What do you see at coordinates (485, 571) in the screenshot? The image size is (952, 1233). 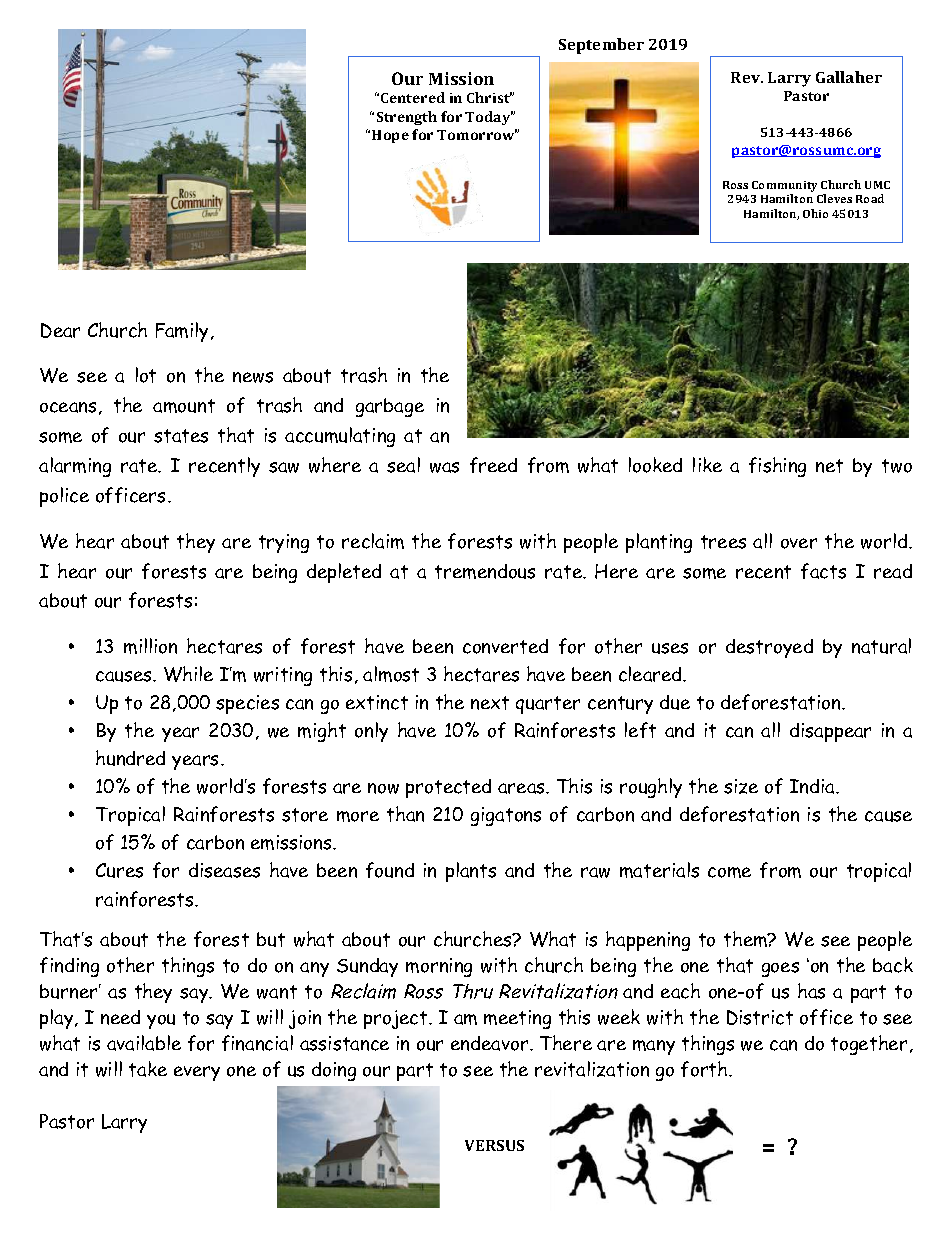 I see `tremendous` at bounding box center [485, 571].
